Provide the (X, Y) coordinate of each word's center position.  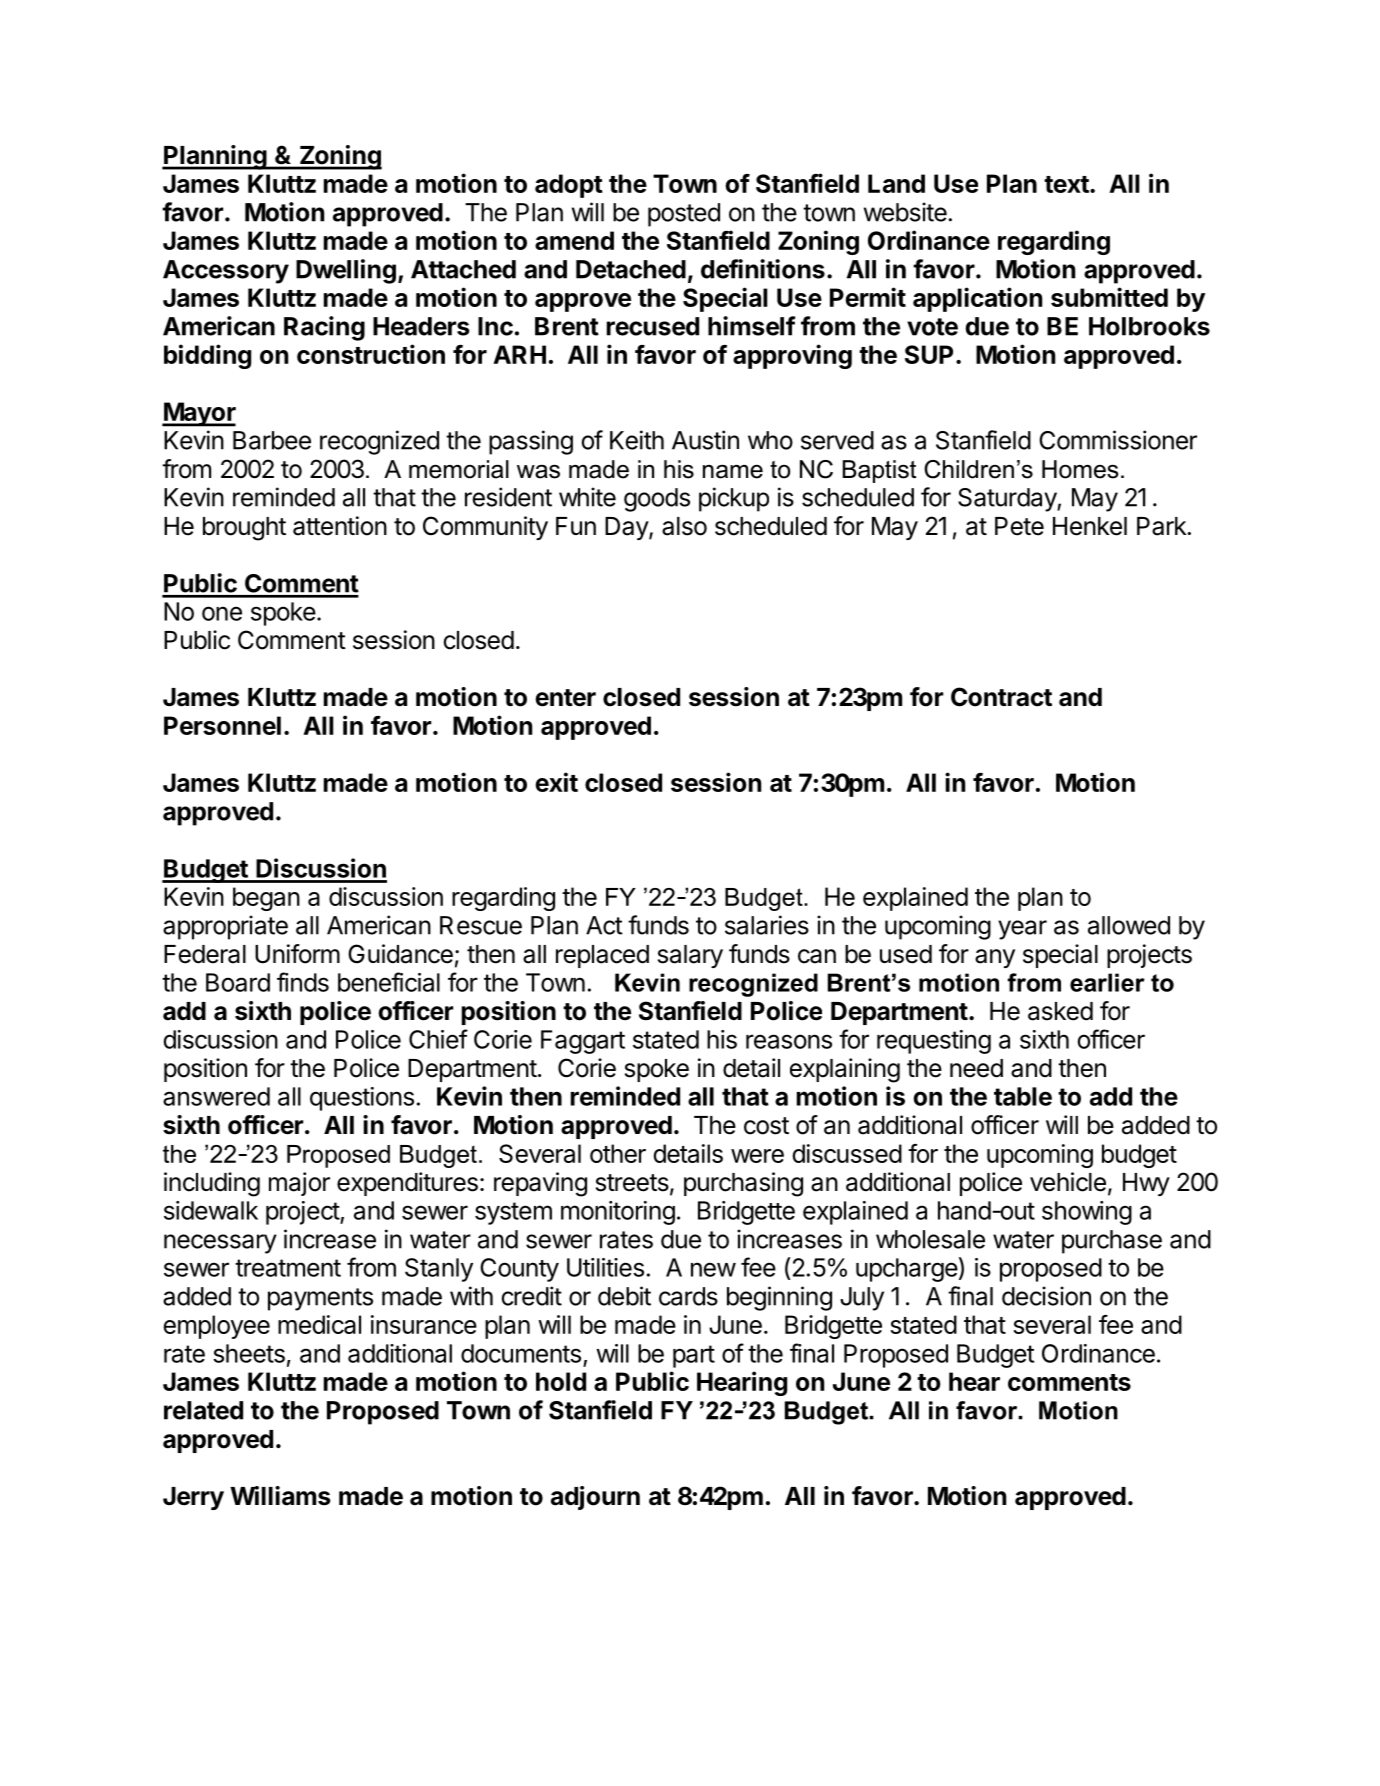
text (1067, 184)
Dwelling (346, 271)
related (203, 1410)
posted (684, 215)
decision (1046, 1296)
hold (561, 1381)
